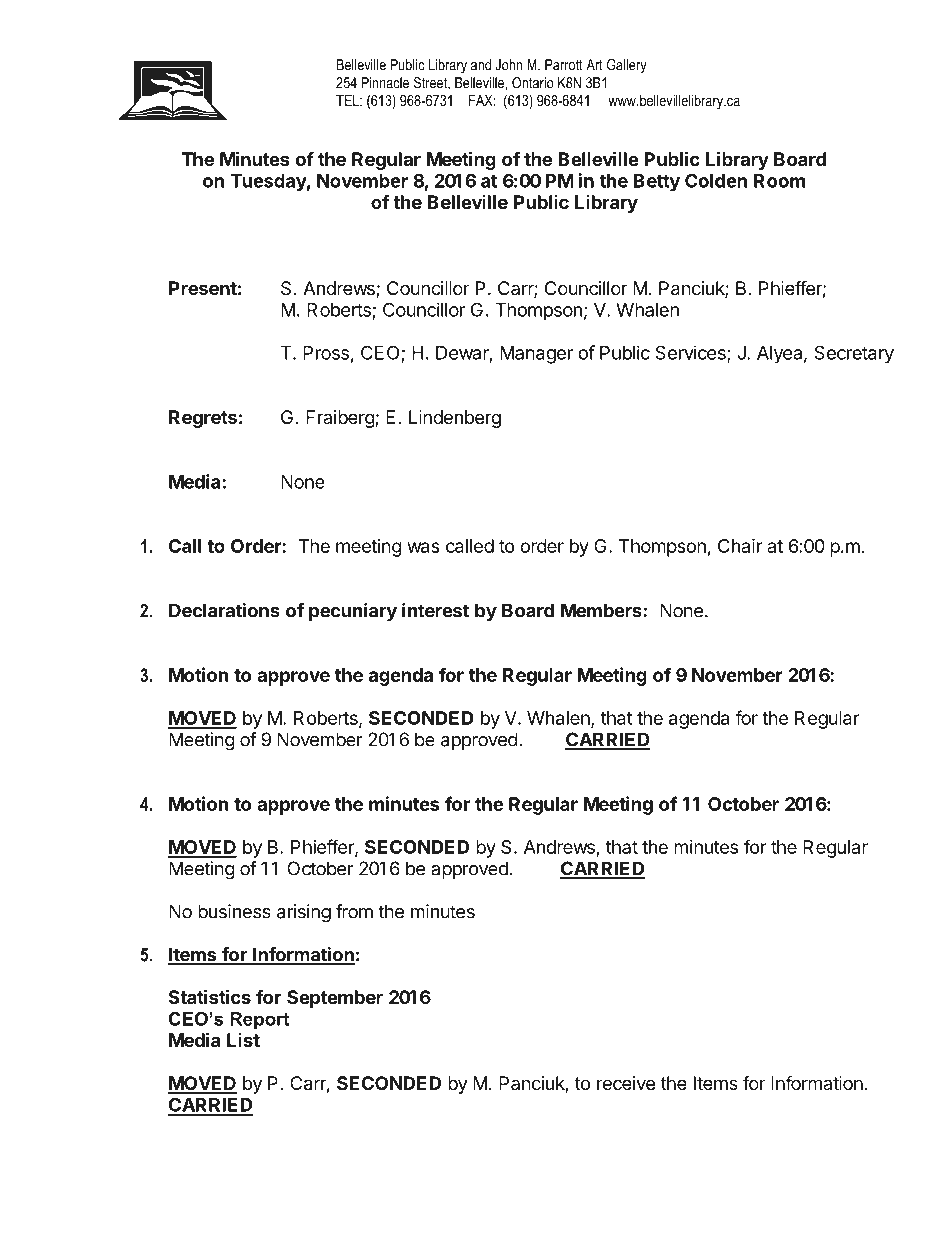 Image resolution: width=952 pixels, height=1233 pixels. I want to click on Ontario, so click(533, 83).
